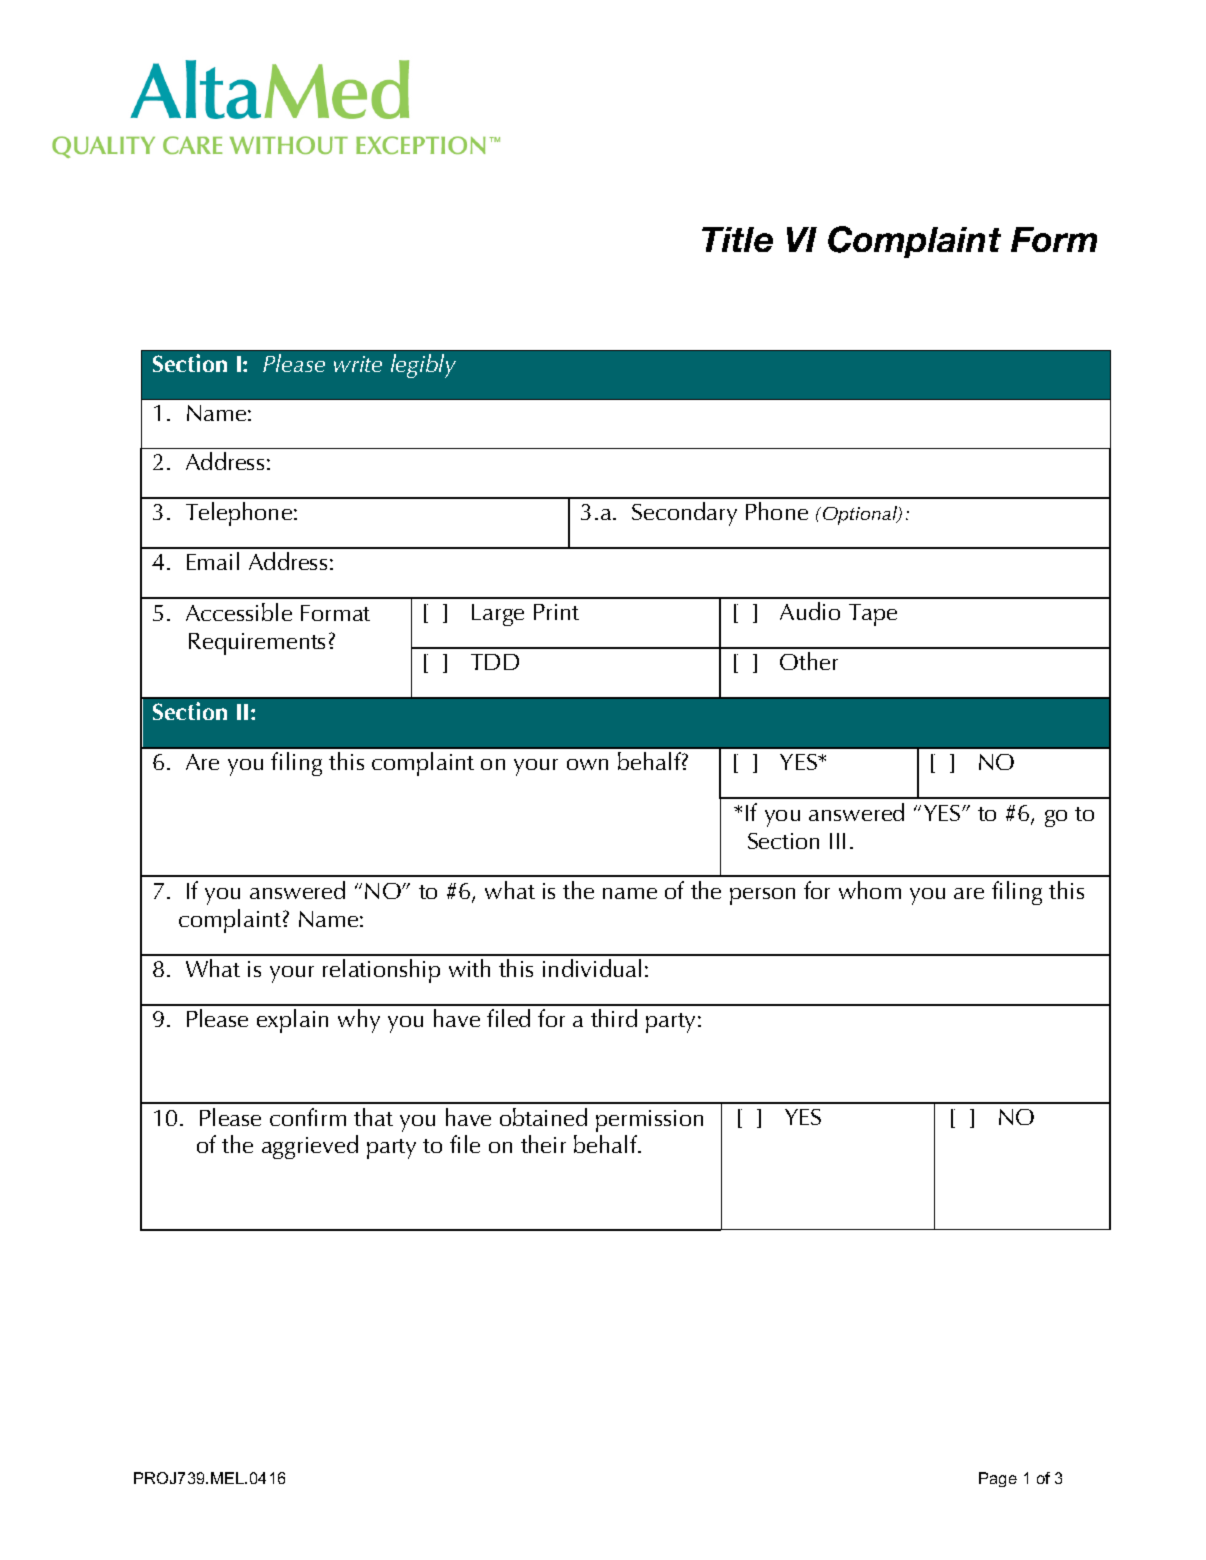  Describe the element at coordinates (998, 1479) in the page. I see `Page` at that location.
